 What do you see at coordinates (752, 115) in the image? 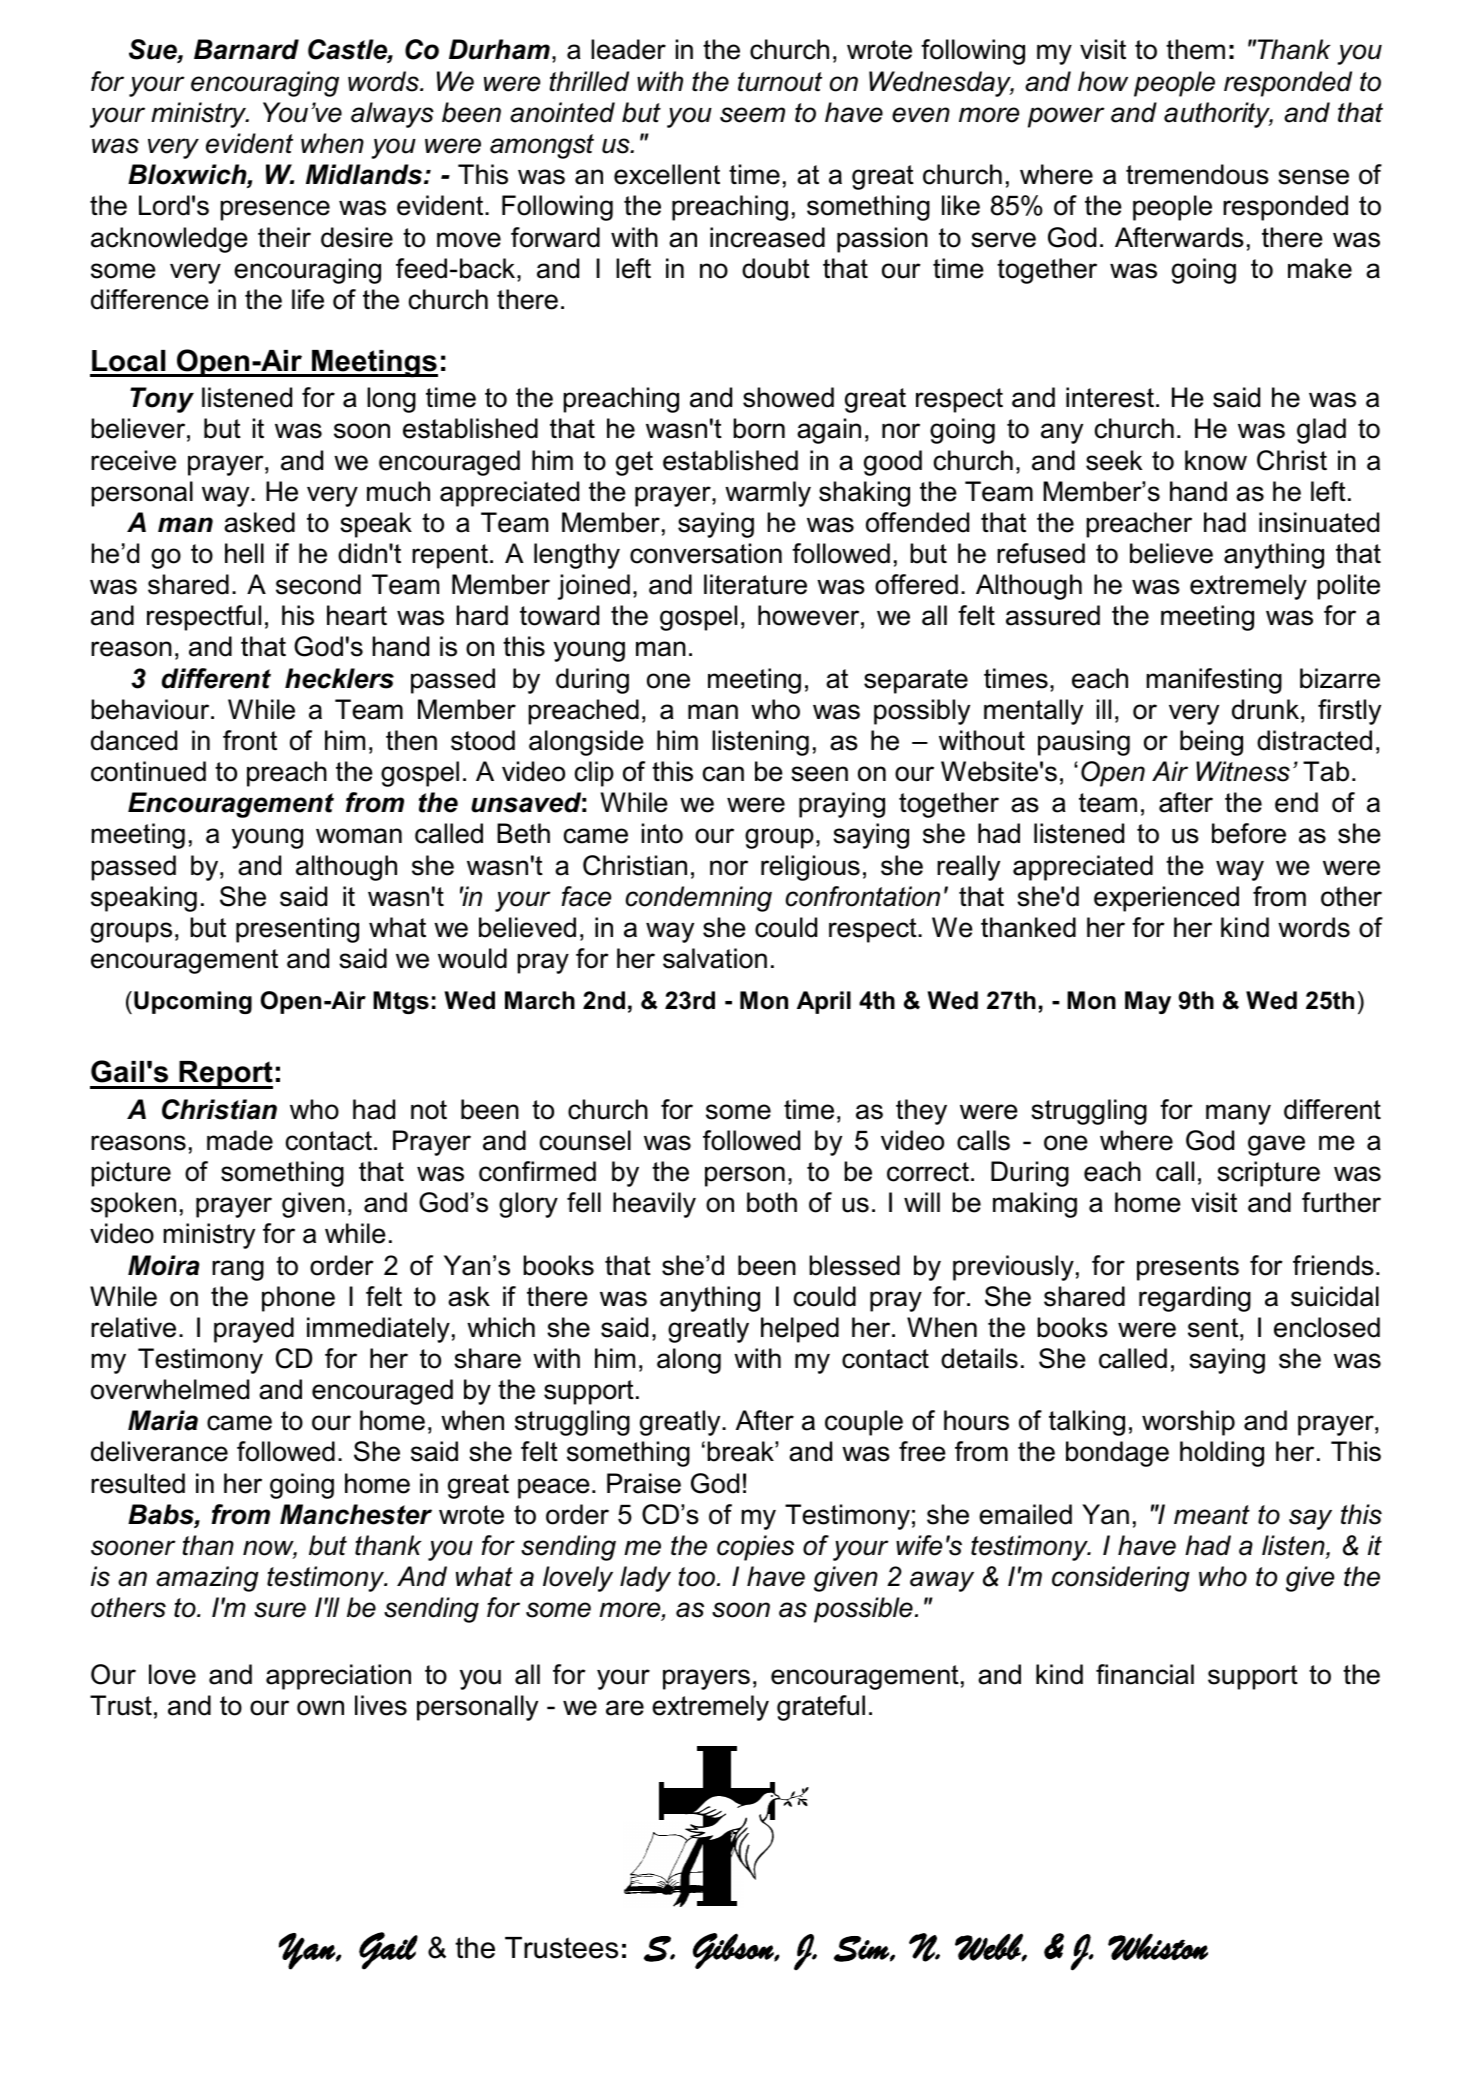
I see `seem` at bounding box center [752, 115].
